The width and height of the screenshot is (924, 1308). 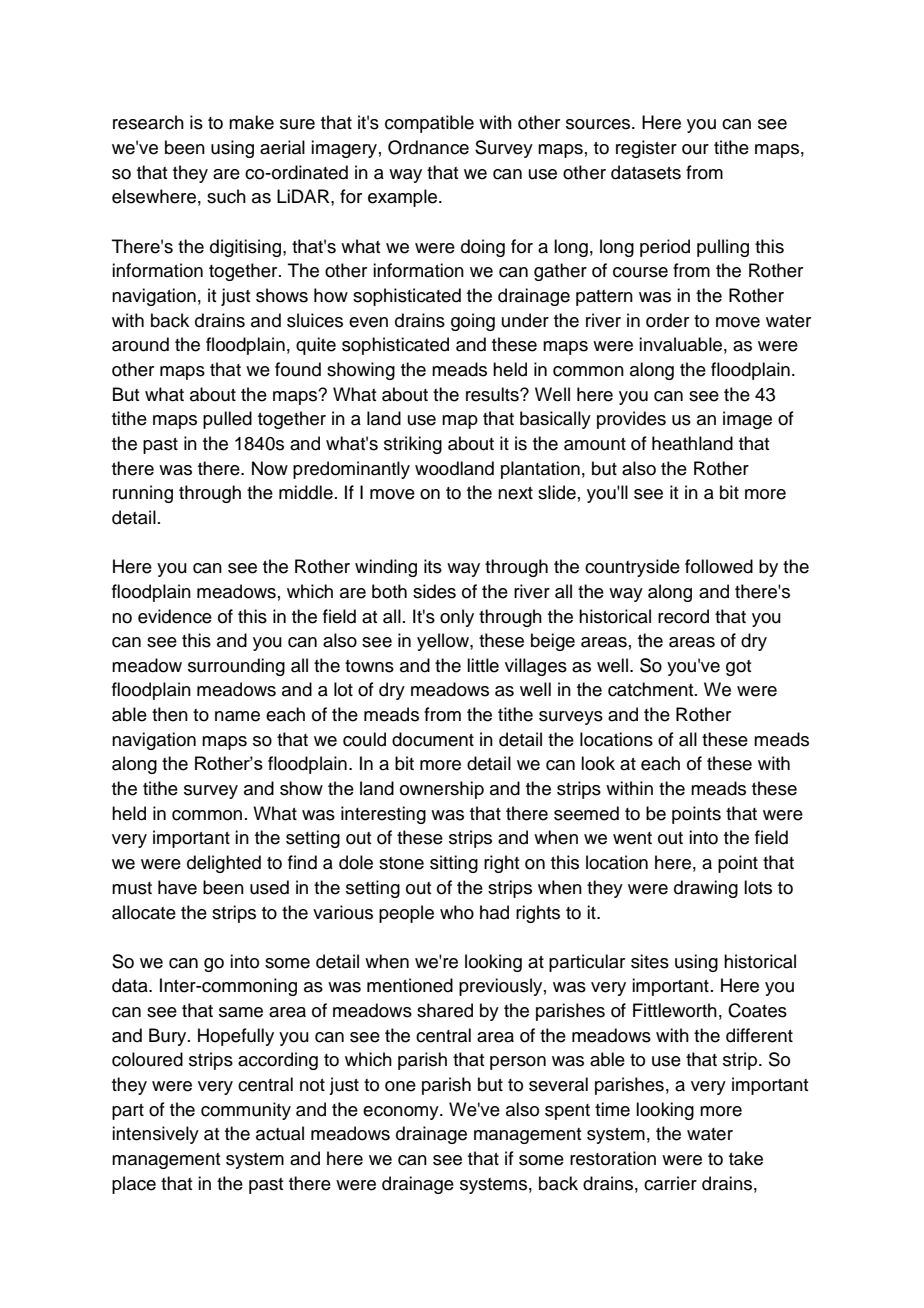 I want to click on Ordnance, so click(x=428, y=147).
